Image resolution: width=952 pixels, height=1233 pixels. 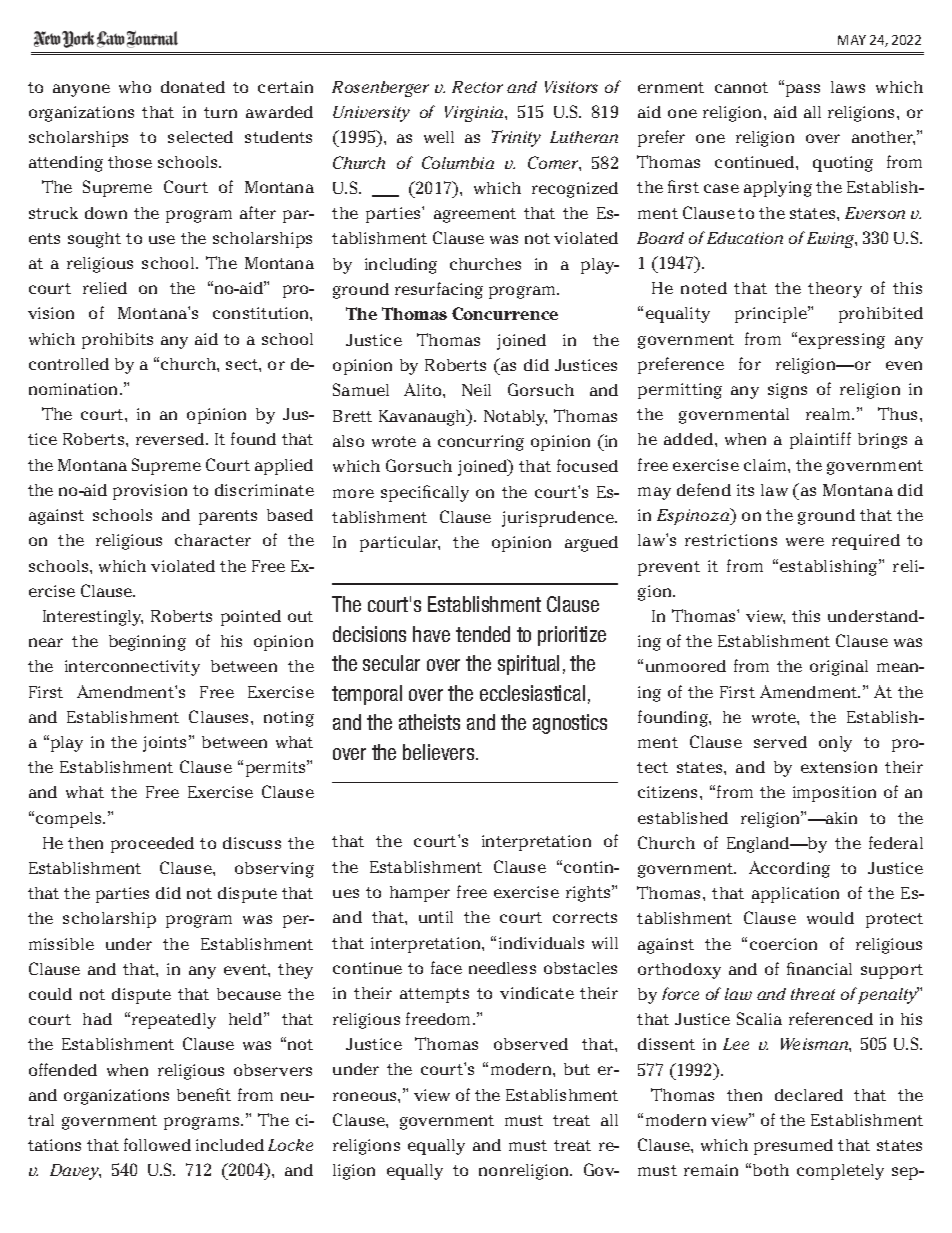 I want to click on character, so click(x=213, y=540).
